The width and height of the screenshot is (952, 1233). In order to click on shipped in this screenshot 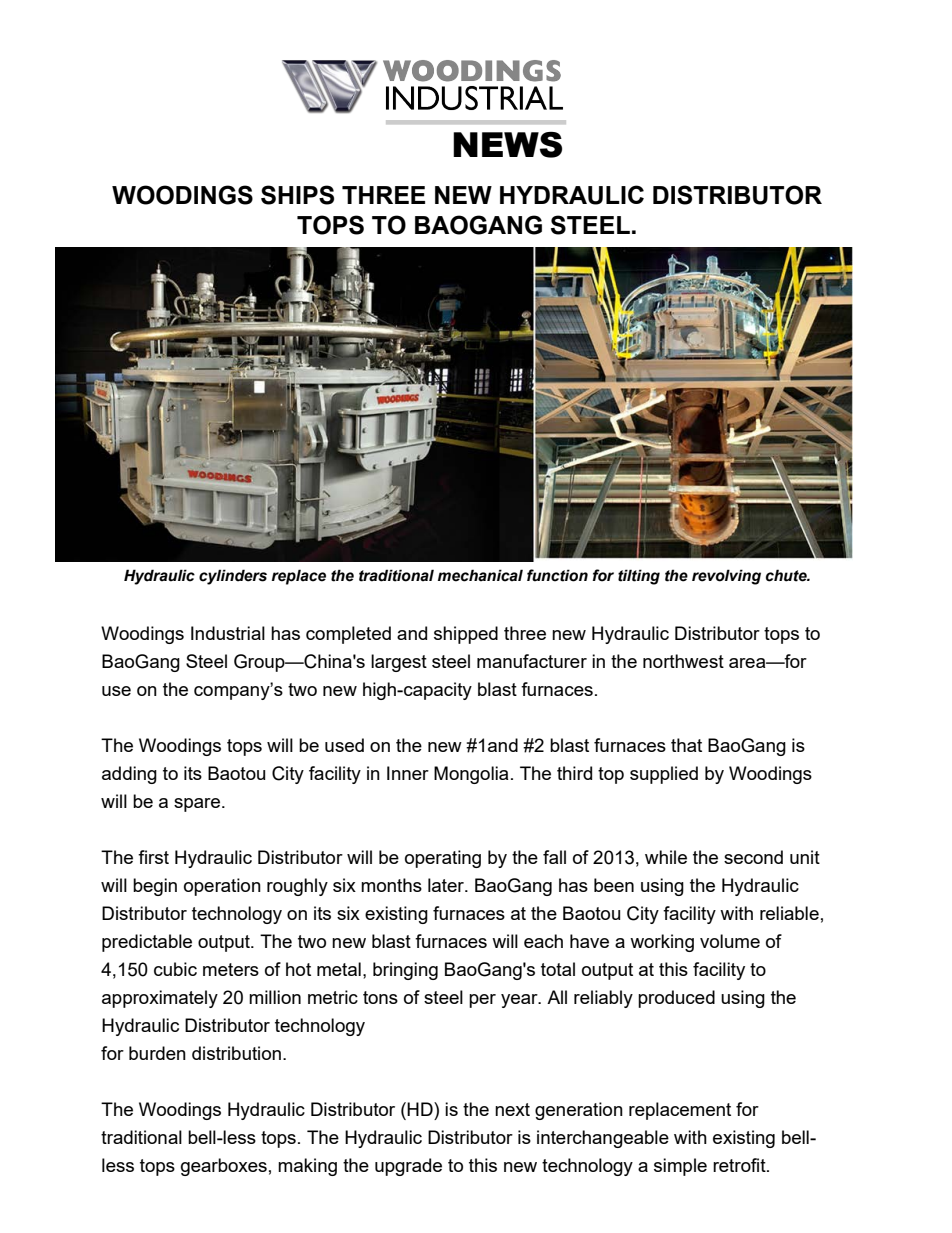, I will do `click(466, 635)`.
